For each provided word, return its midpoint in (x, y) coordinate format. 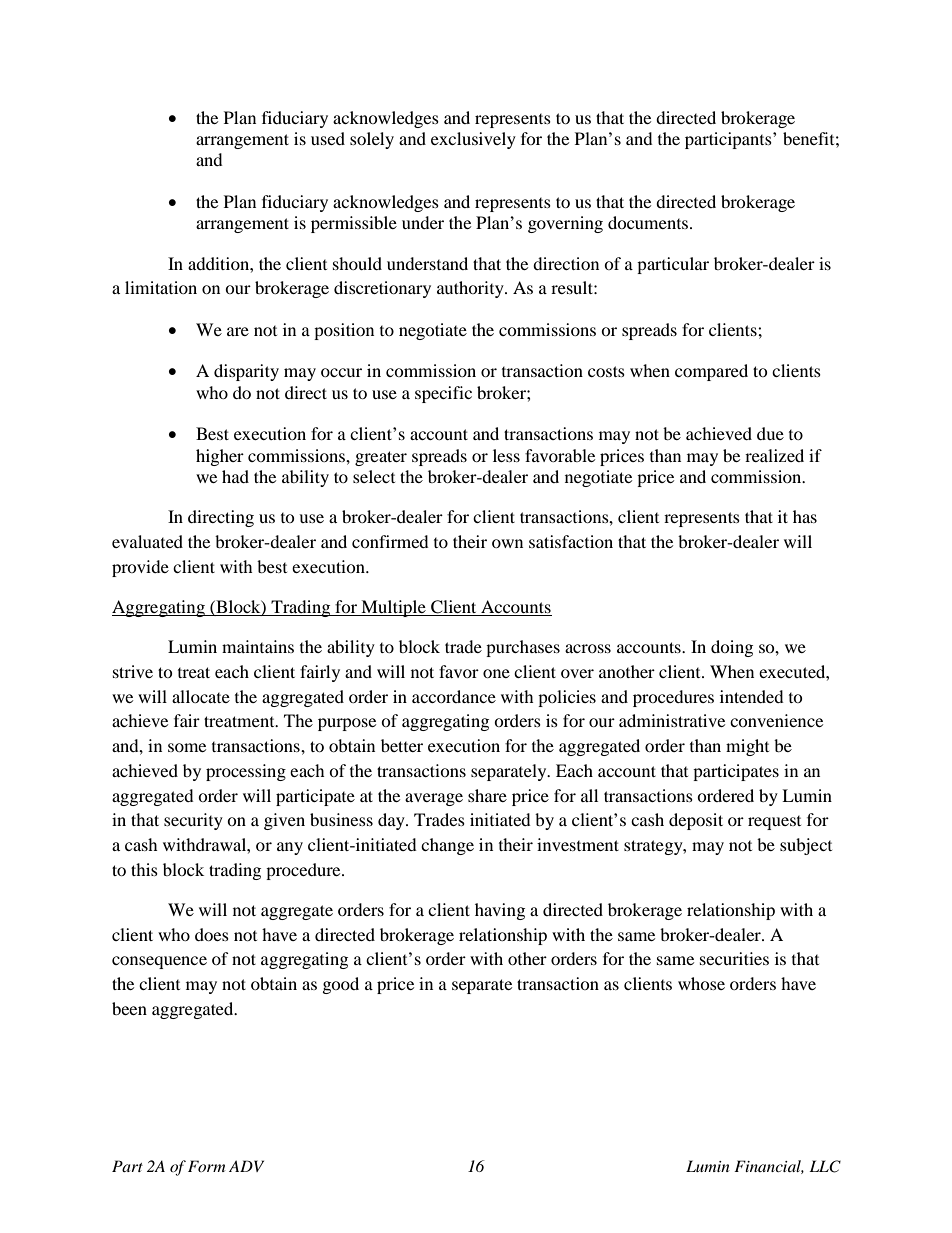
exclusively (473, 140)
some (187, 747)
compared (711, 372)
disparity (246, 372)
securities (734, 958)
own (507, 543)
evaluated (147, 541)
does (212, 934)
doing (732, 648)
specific (443, 394)
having (500, 911)
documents (649, 222)
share (487, 795)
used (328, 138)
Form (206, 1166)
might (747, 747)
